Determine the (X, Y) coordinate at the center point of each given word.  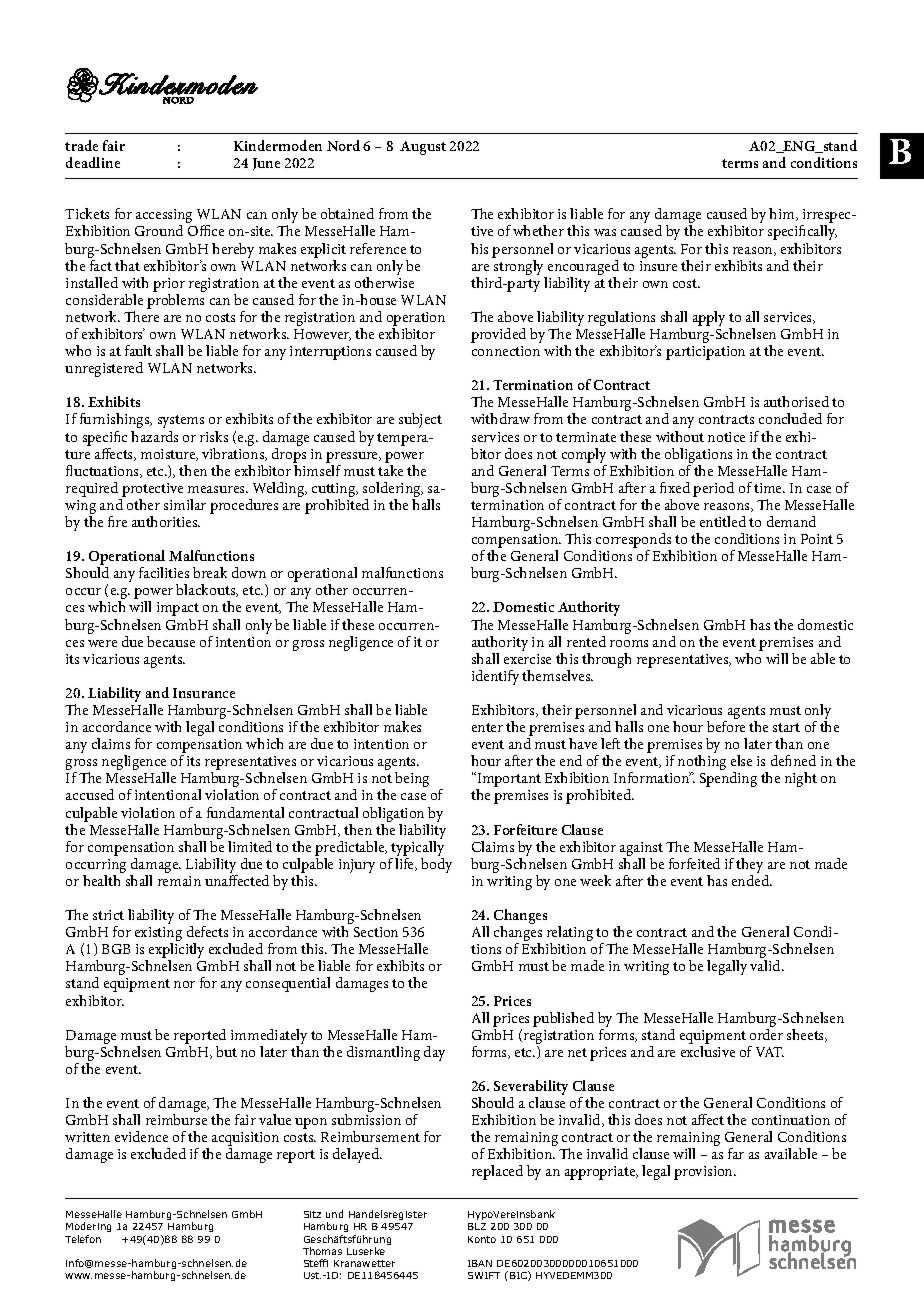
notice (726, 437)
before (726, 726)
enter (487, 727)
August (423, 148)
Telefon (83, 1239)
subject (420, 420)
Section (376, 932)
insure (658, 266)
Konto (482, 1239)
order (766, 1034)
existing (158, 935)
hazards (154, 436)
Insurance (204, 693)
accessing (164, 217)
